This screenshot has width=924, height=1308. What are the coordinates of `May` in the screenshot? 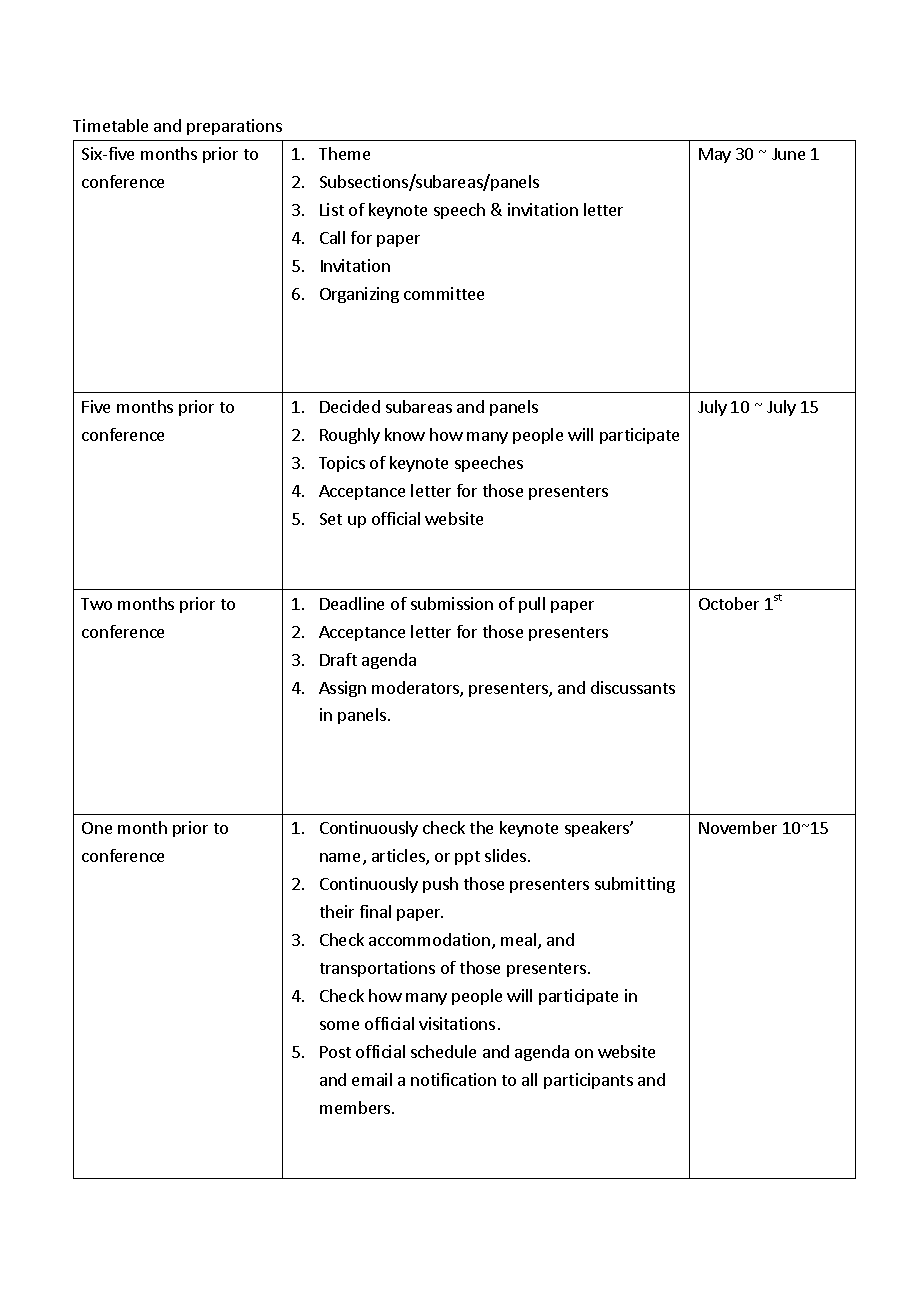 It's located at (715, 155).
